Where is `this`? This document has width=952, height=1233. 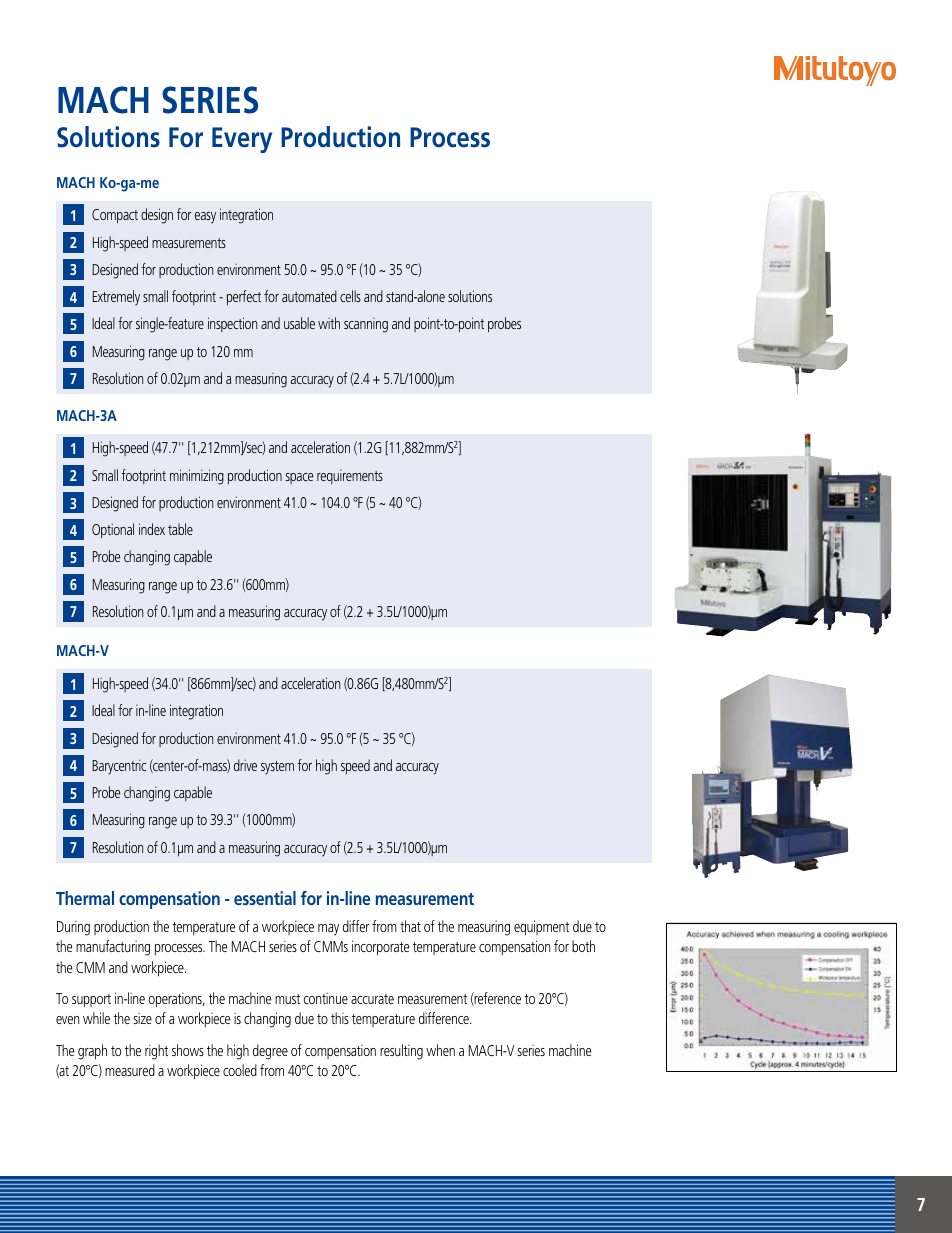 this is located at coordinates (340, 1018).
